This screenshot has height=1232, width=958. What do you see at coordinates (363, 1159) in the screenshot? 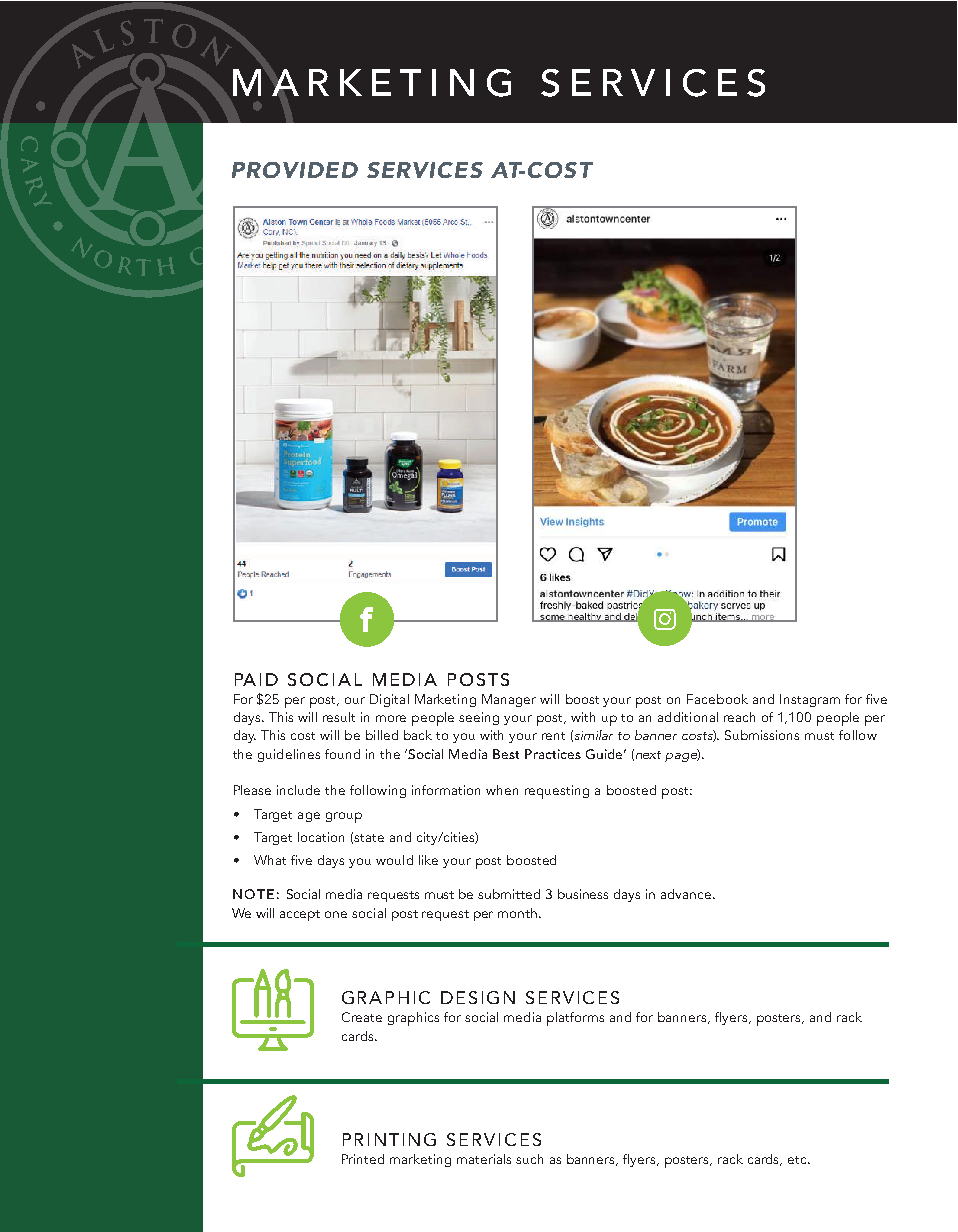
I see `Printed` at bounding box center [363, 1159].
